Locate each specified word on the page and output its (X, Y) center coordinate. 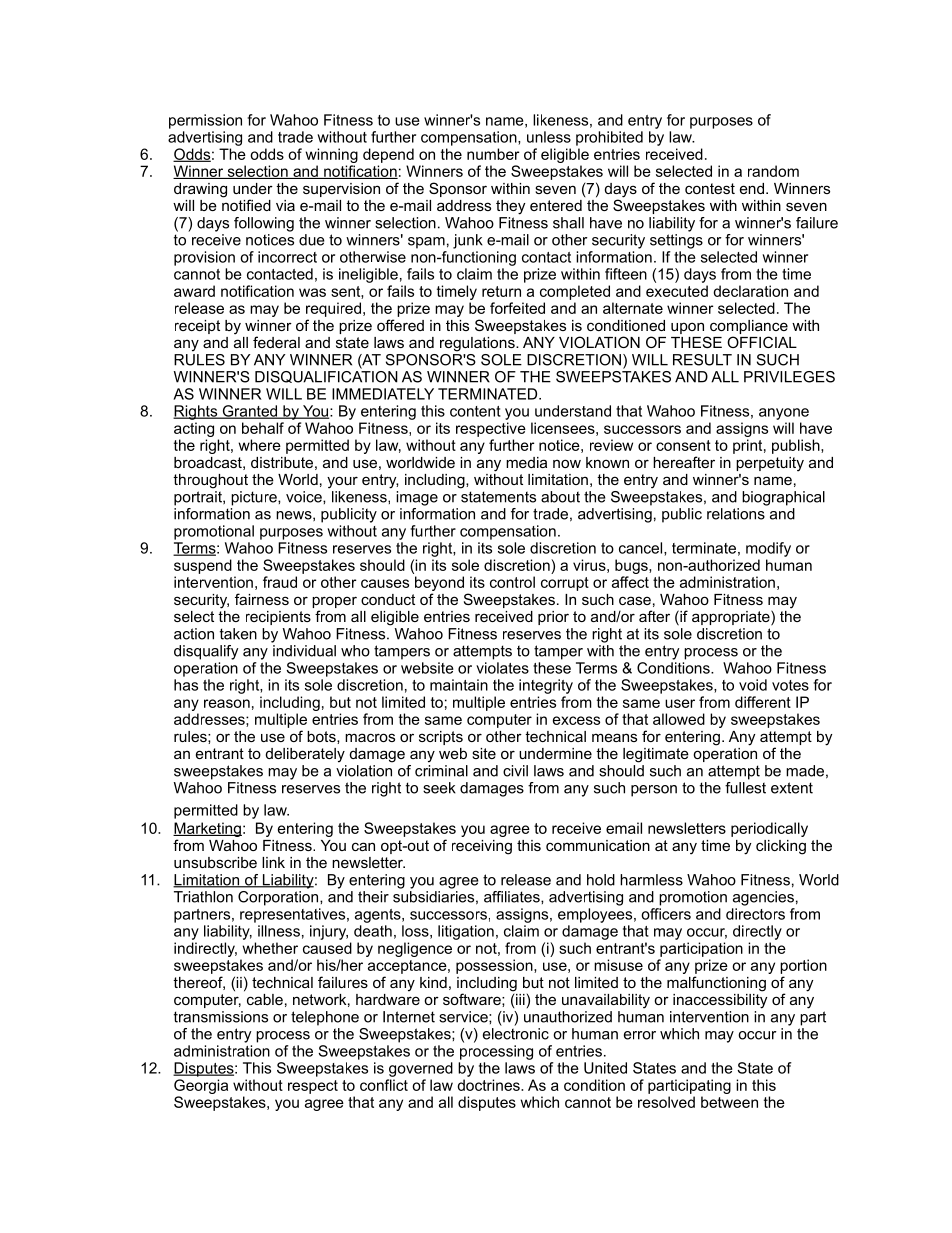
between (729, 1102)
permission (205, 121)
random (773, 171)
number (493, 154)
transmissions (221, 1017)
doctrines (489, 1085)
